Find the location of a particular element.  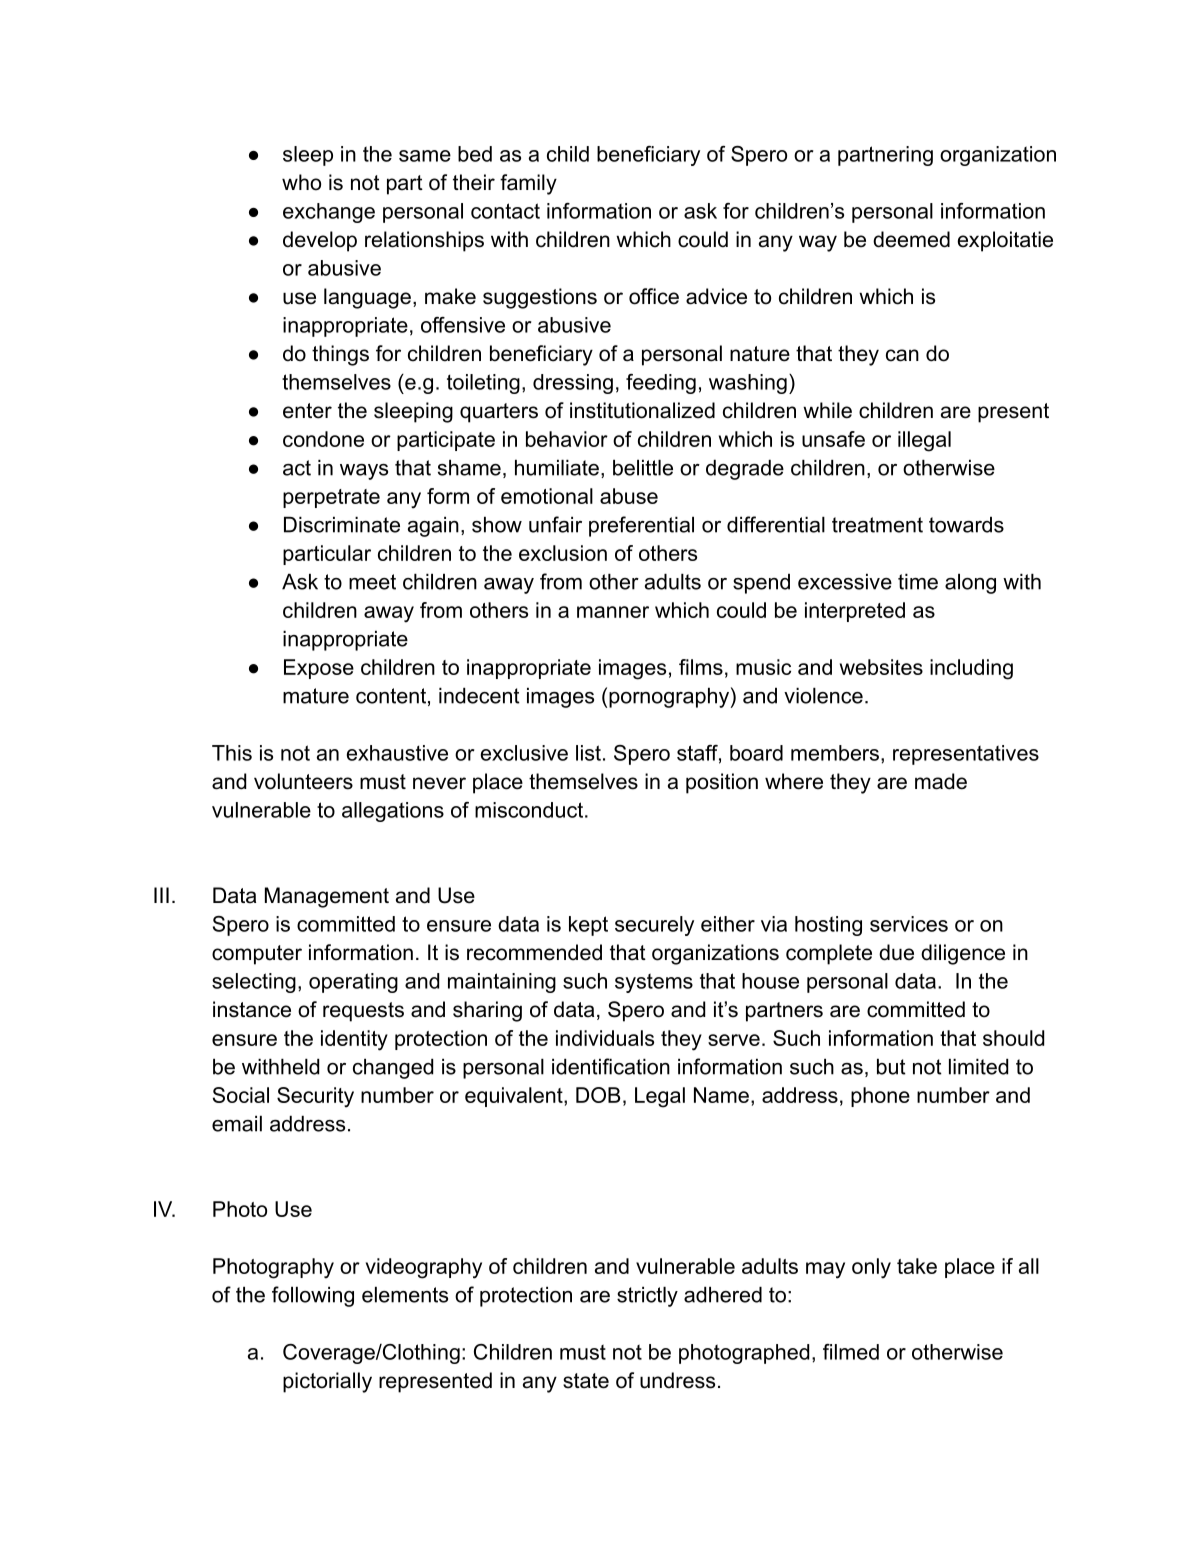

pictorially is located at coordinates (327, 1382).
